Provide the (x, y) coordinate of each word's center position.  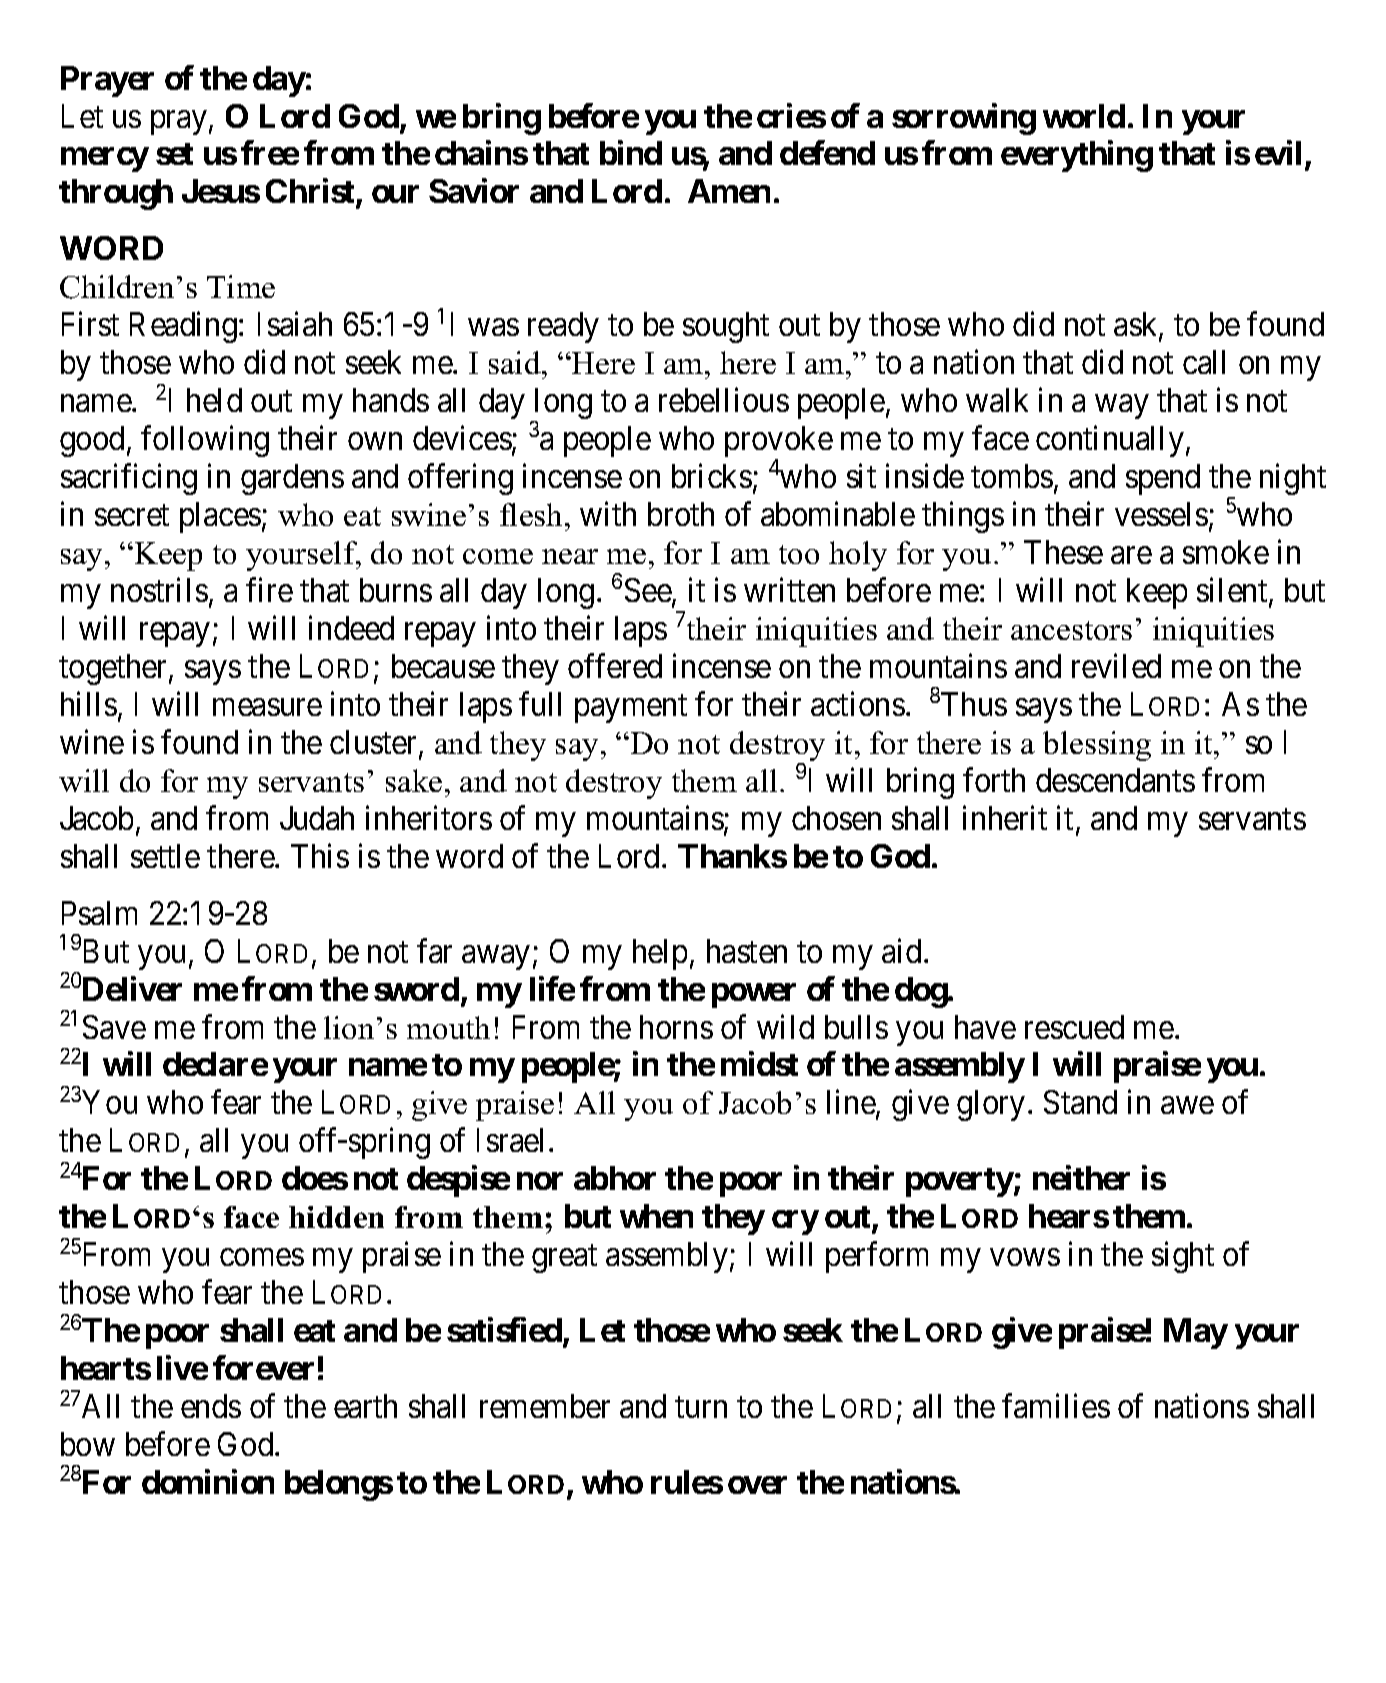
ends (211, 1406)
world (1084, 116)
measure (267, 707)
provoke (779, 443)
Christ (311, 193)
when (656, 1216)
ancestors (1071, 630)
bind (631, 153)
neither (1081, 1178)
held (214, 400)
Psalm (99, 913)
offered (615, 665)
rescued (1074, 1027)
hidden (336, 1217)
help (660, 954)
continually (1110, 441)
